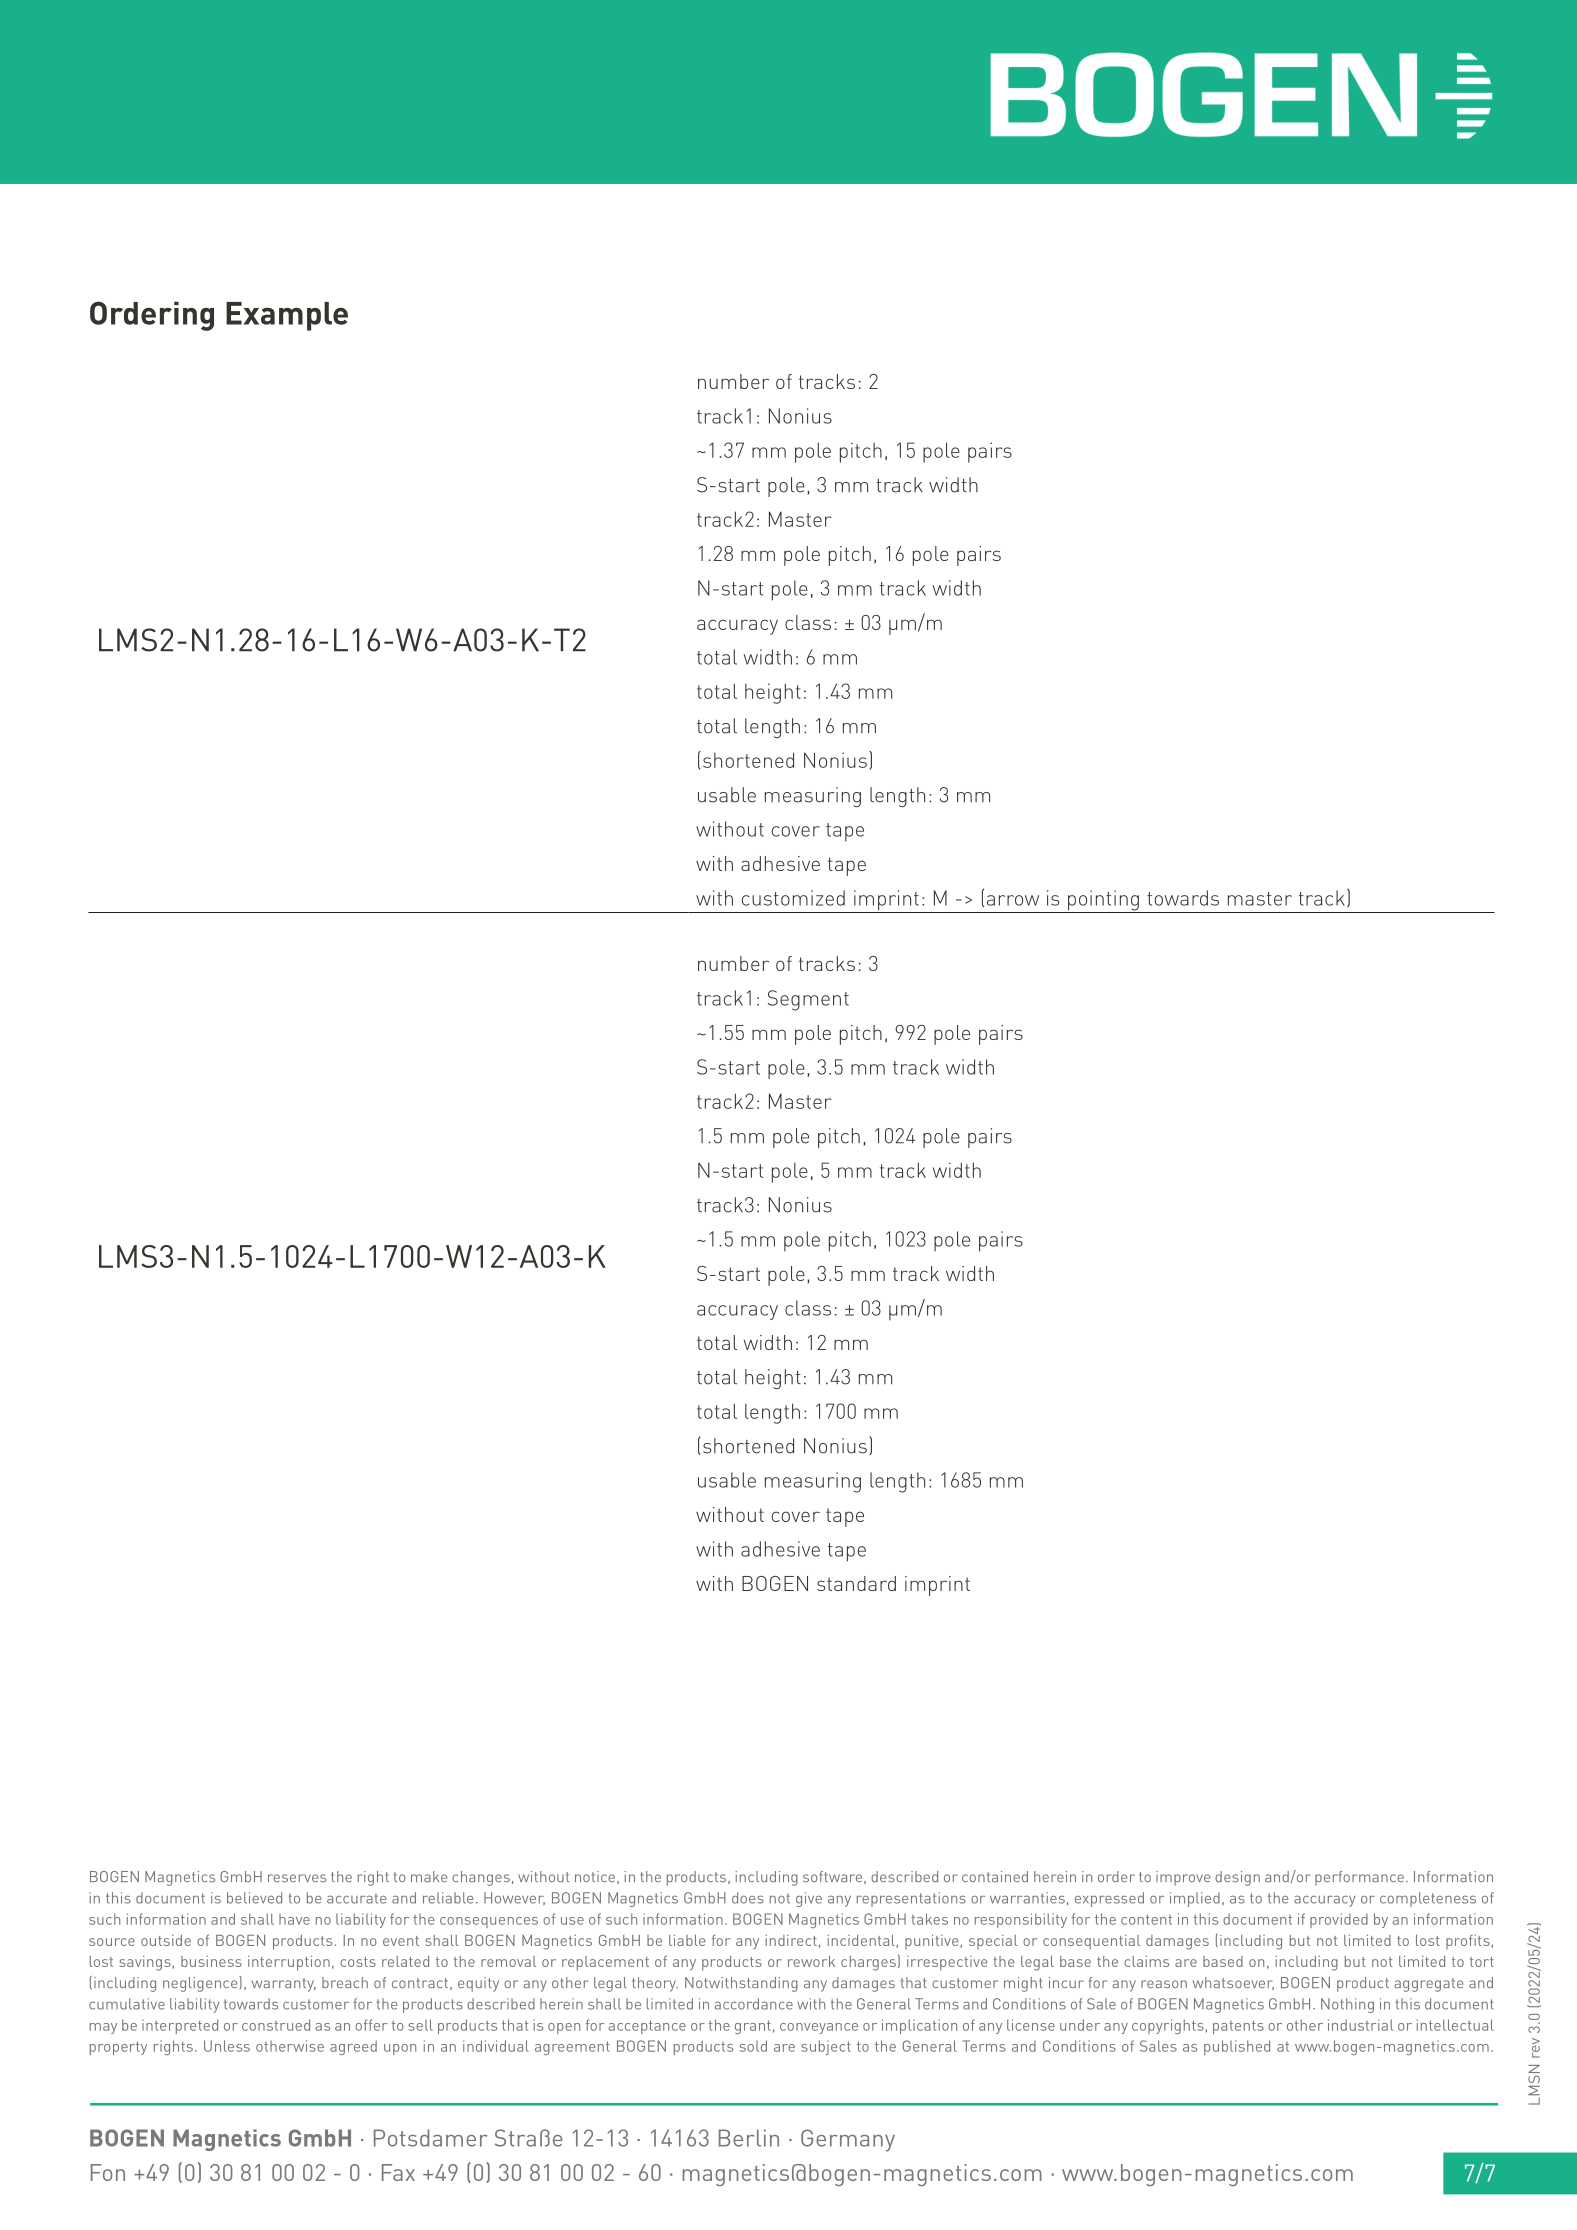 This image has width=1577, height=2230. Describe the element at coordinates (287, 316) in the image. I see `Example` at that location.
